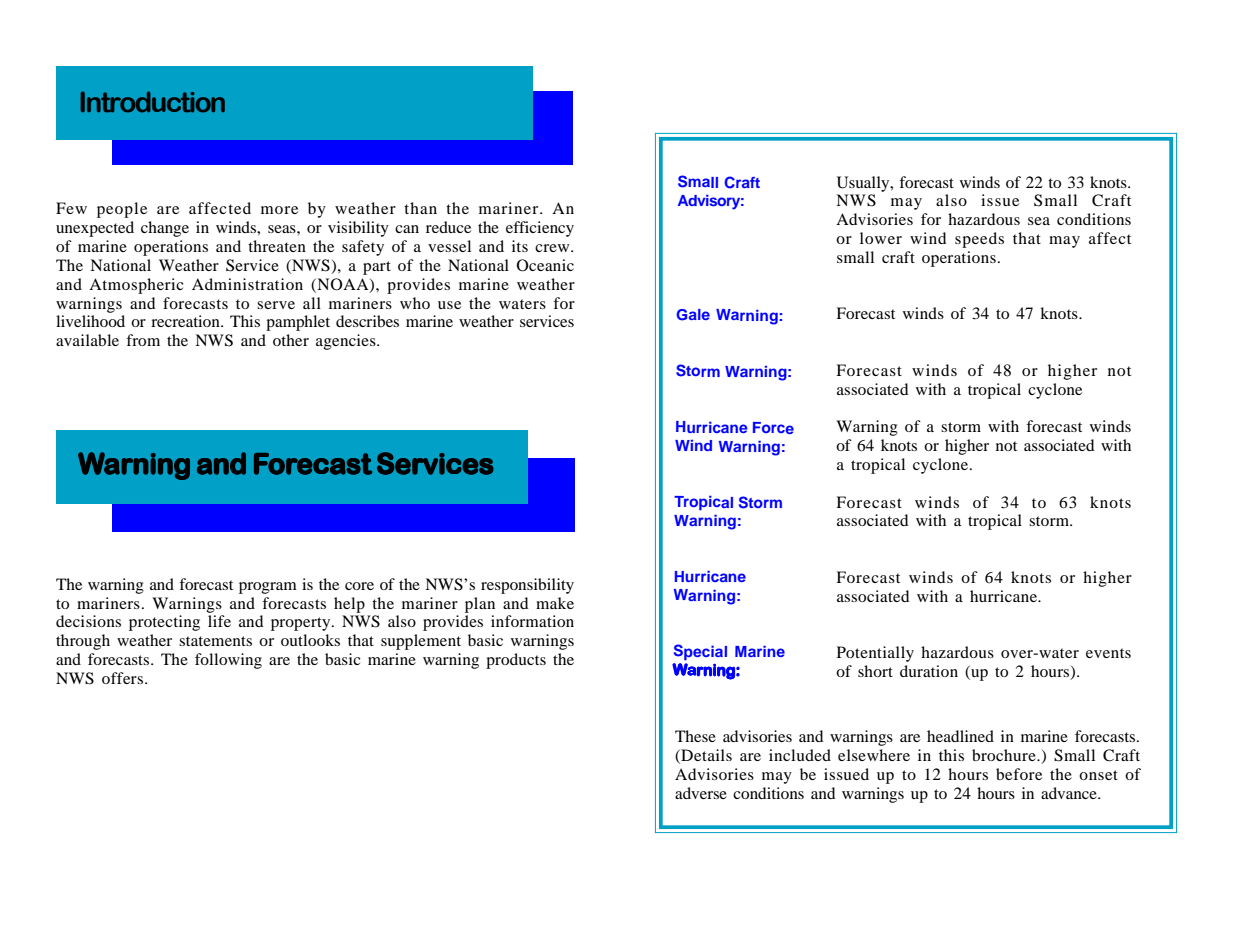 This screenshot has height=952, width=1233. What do you see at coordinates (773, 428) in the screenshot?
I see `Force` at bounding box center [773, 428].
